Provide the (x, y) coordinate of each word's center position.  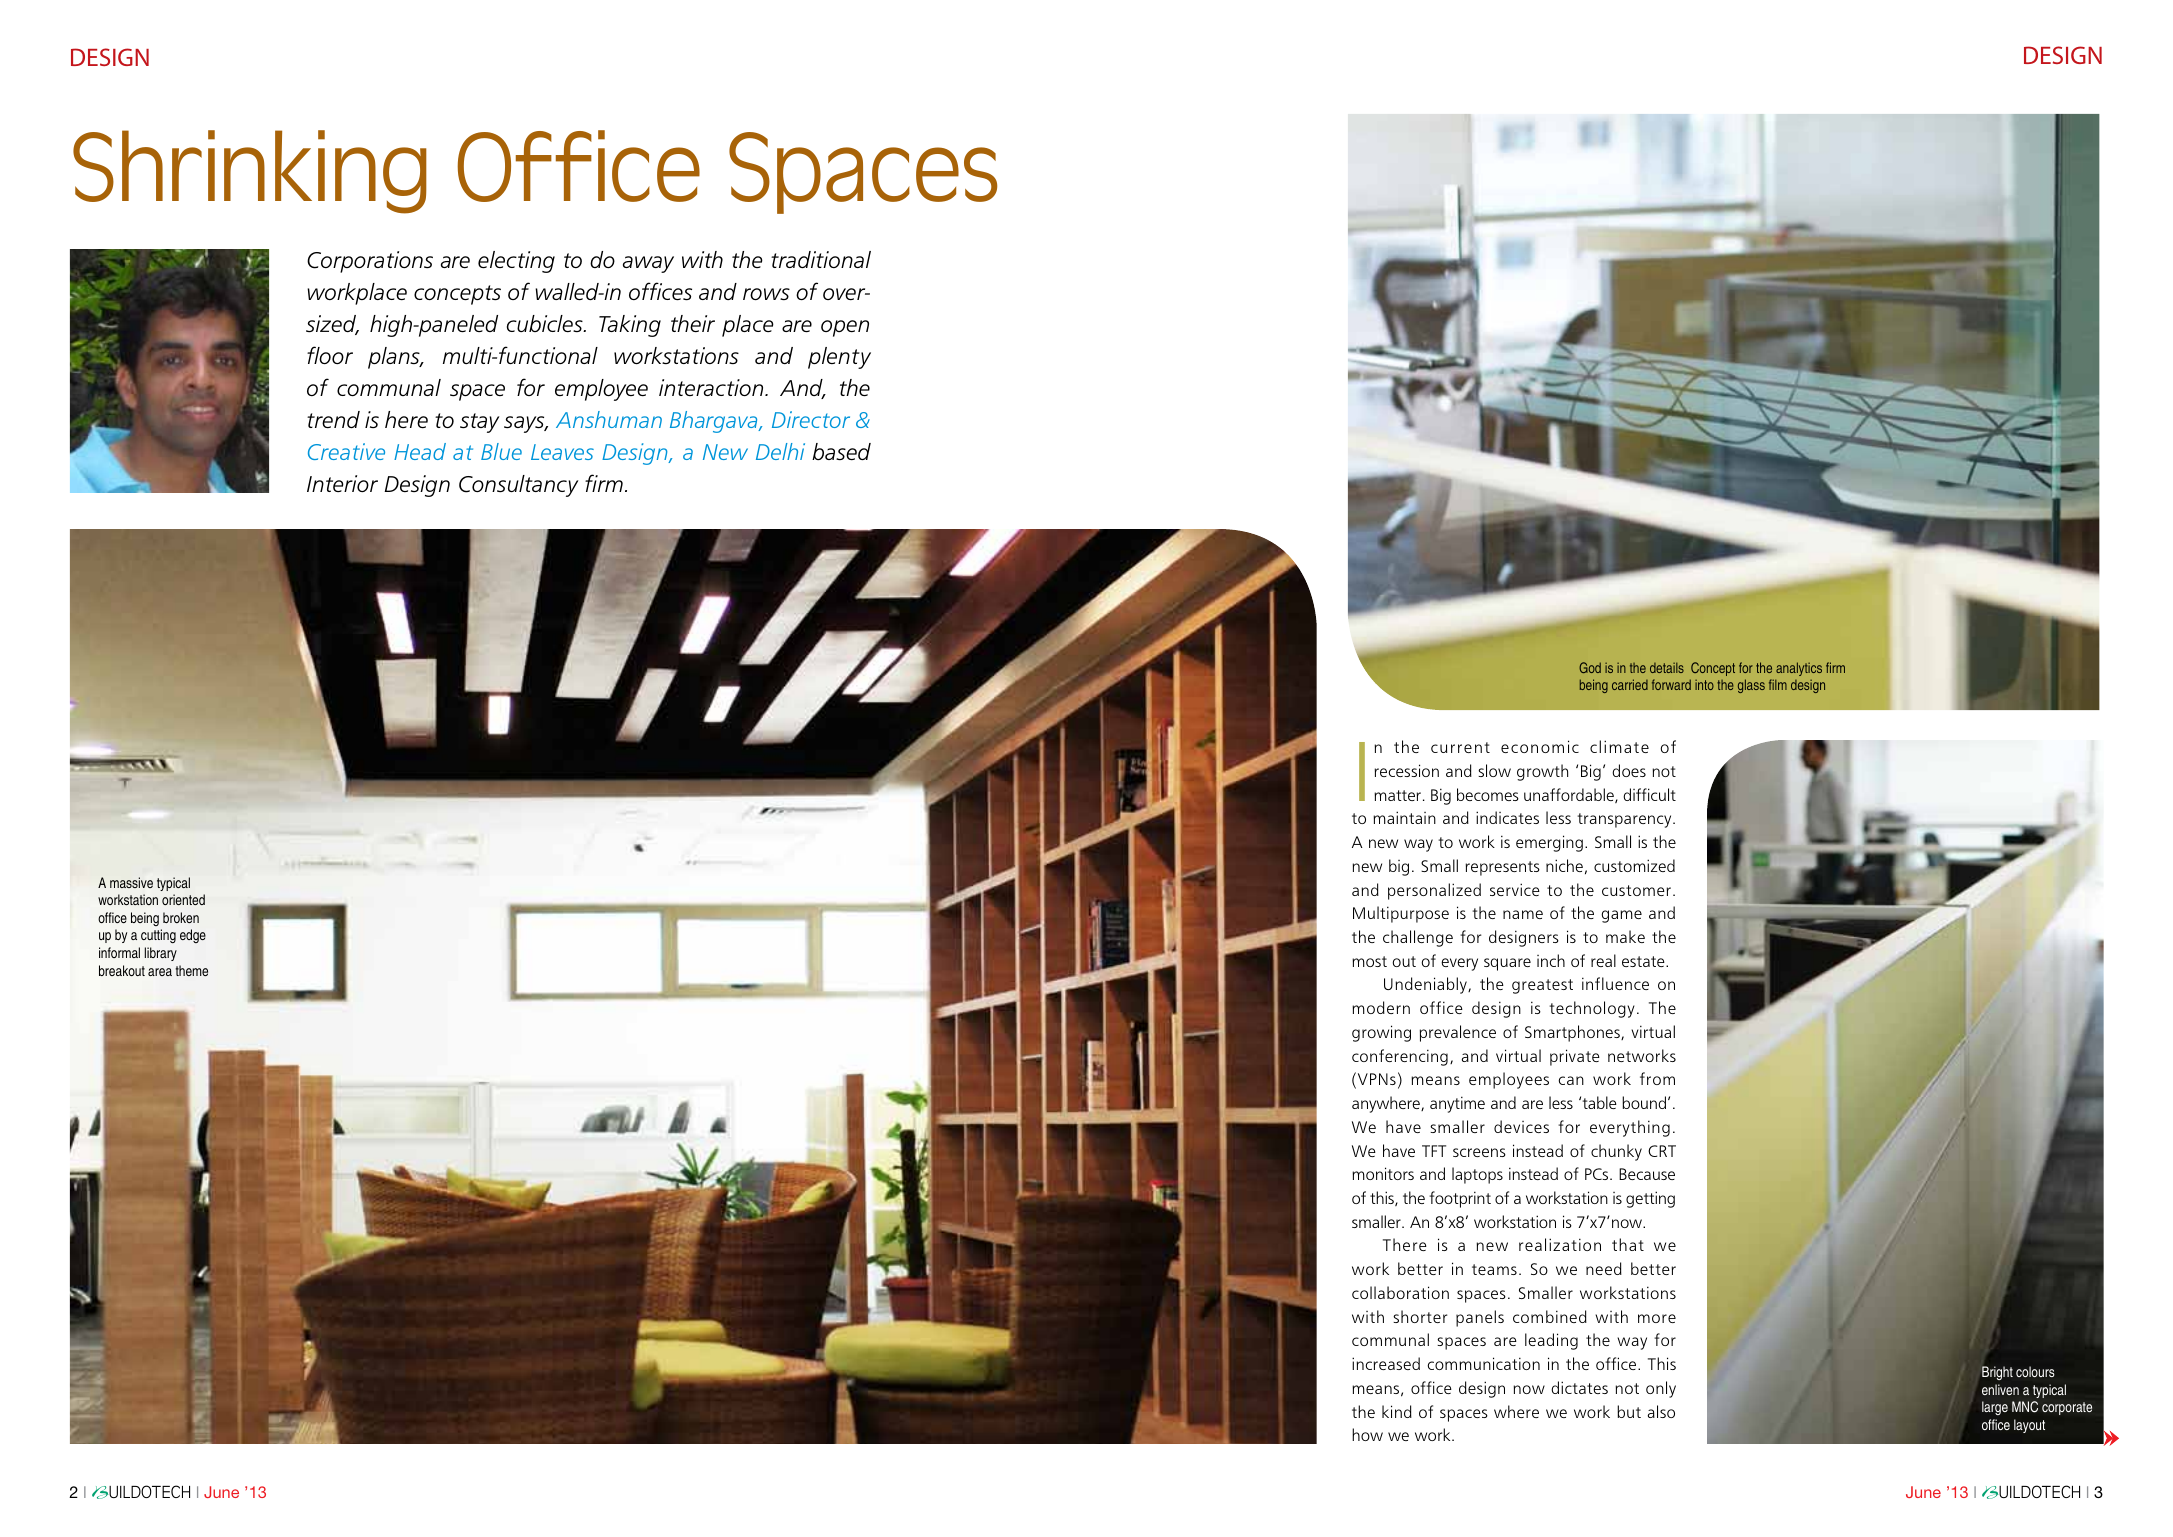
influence (1615, 983)
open (845, 328)
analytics (1799, 669)
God (1590, 667)
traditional (821, 259)
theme (191, 970)
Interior (342, 483)
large (1995, 1408)
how (1367, 1434)
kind (1397, 1411)
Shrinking (250, 172)
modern (1381, 1007)
